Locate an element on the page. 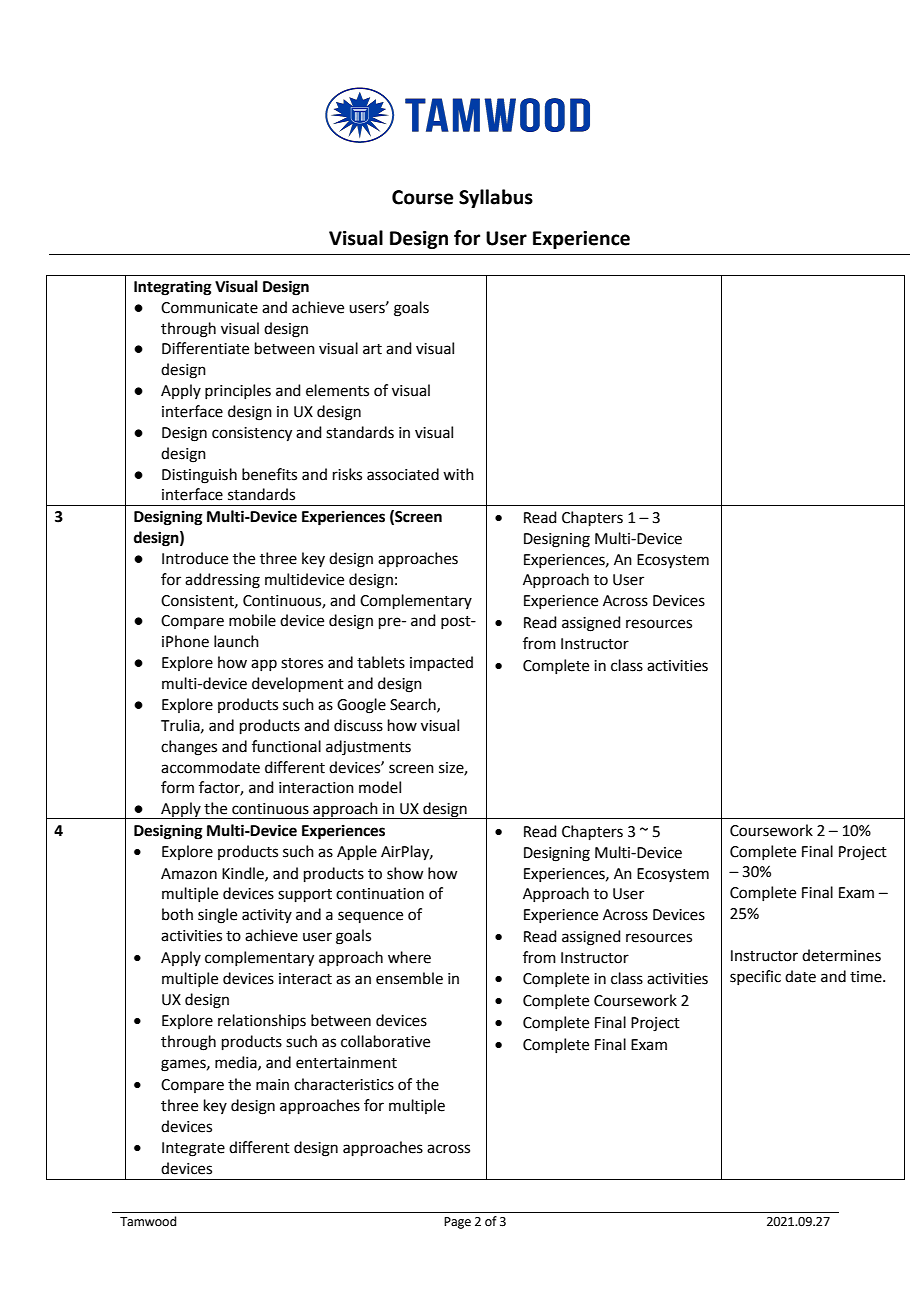  impacted is located at coordinates (441, 663).
